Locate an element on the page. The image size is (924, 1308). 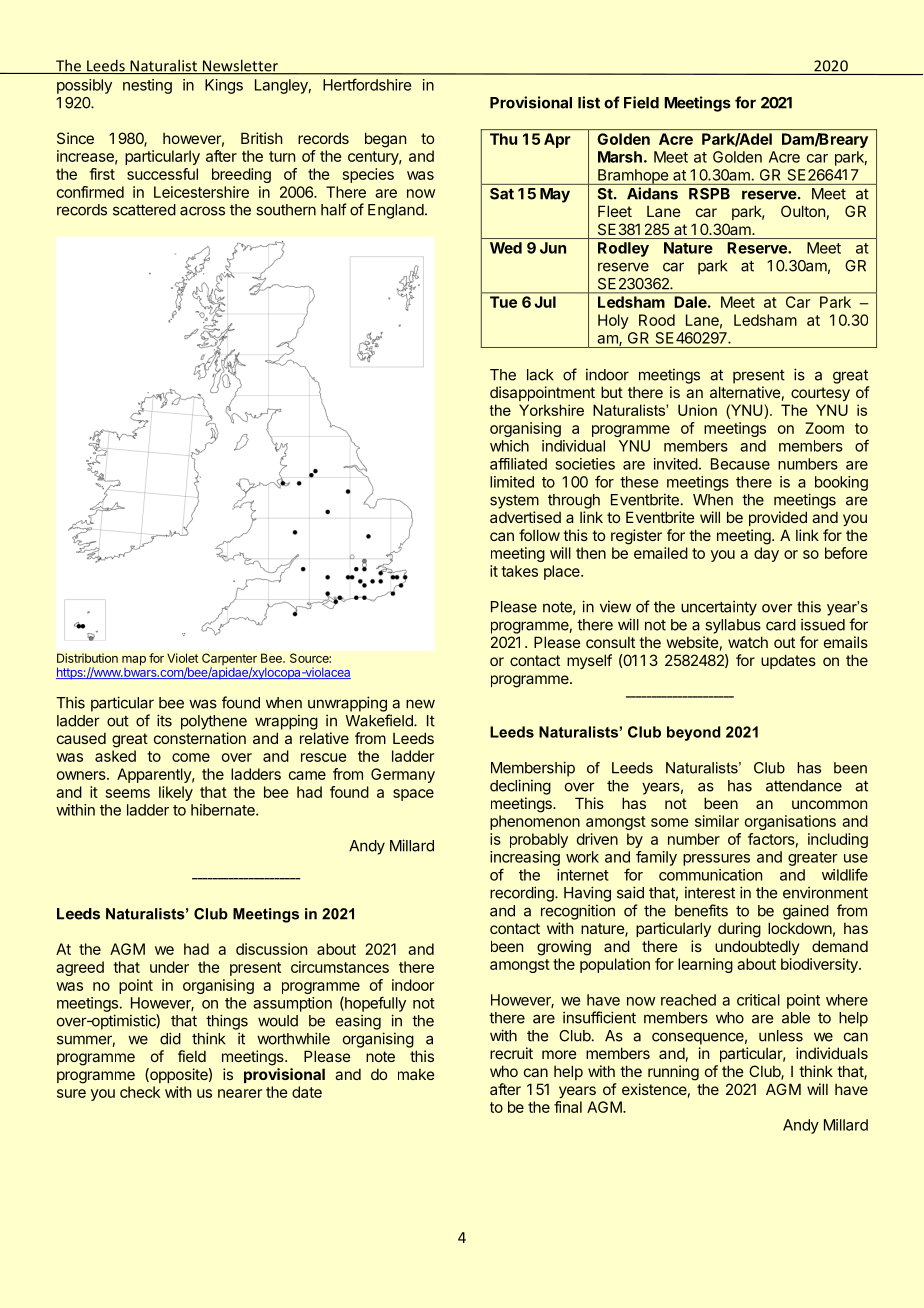
Union is located at coordinates (697, 410).
